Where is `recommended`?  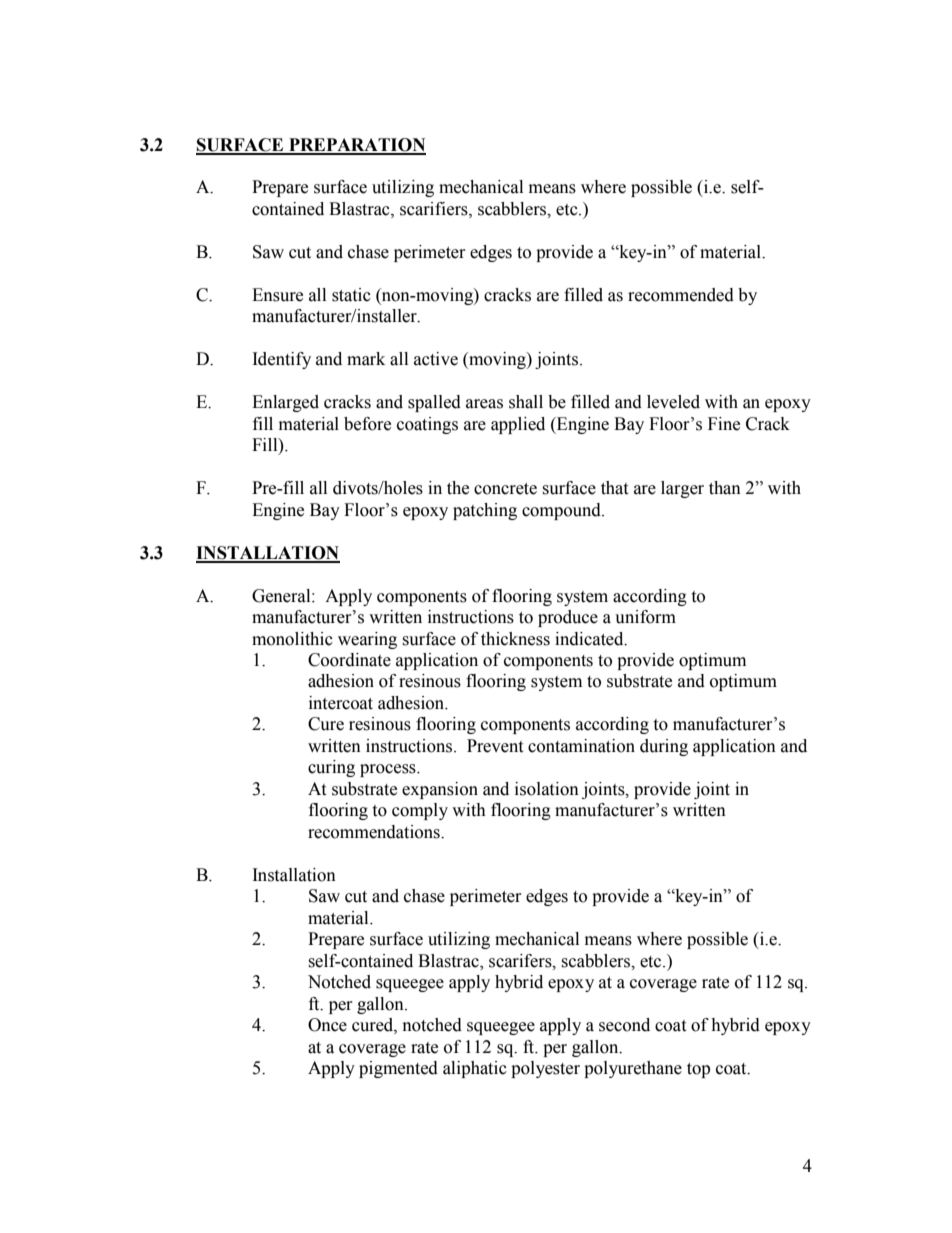 recommended is located at coordinates (681, 295).
